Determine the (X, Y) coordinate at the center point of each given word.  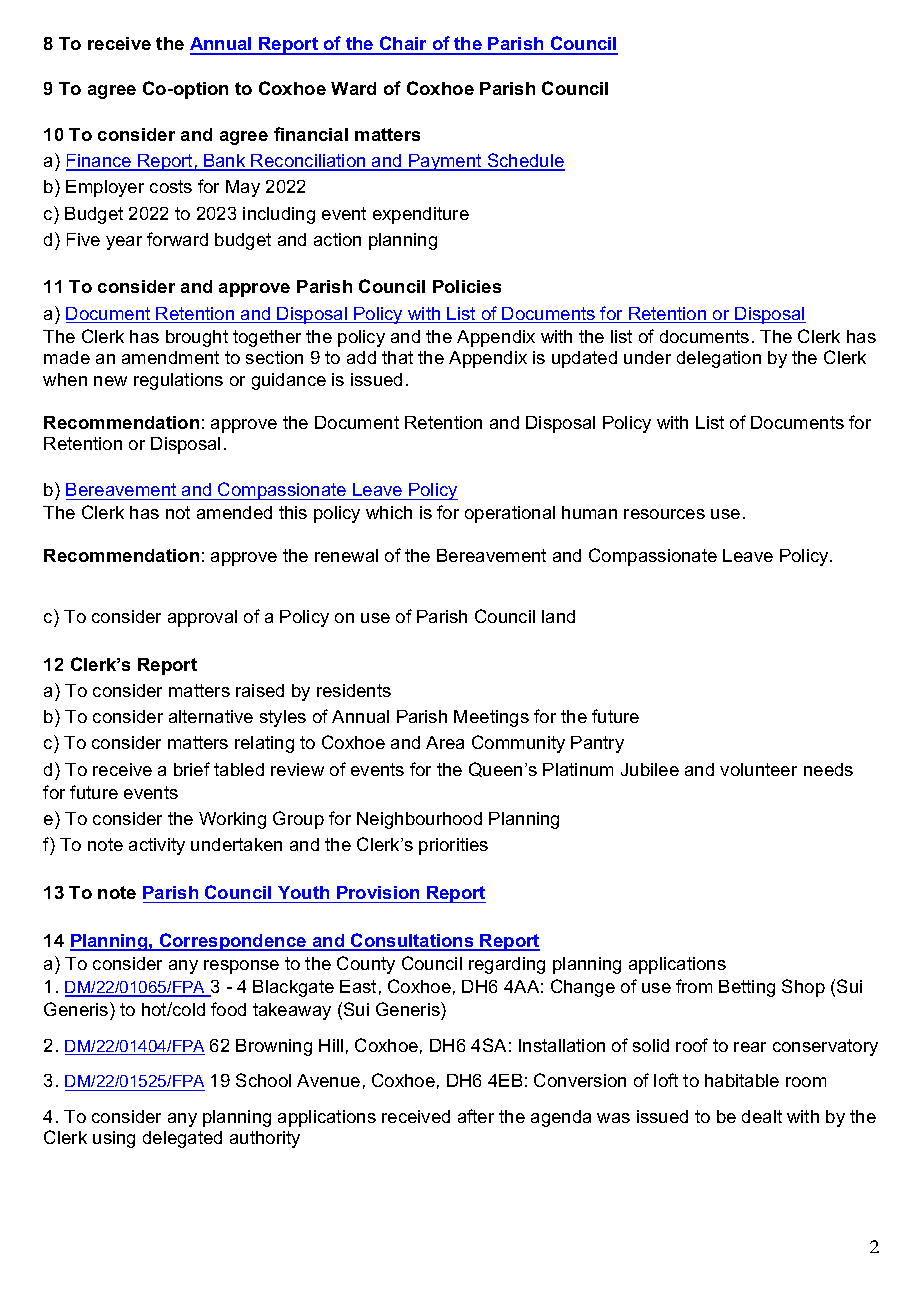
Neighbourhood (419, 820)
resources (664, 514)
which (389, 512)
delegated (182, 1139)
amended (234, 512)
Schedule (525, 161)
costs (171, 186)
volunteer (758, 769)
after (476, 1116)
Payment (445, 162)
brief (192, 769)
